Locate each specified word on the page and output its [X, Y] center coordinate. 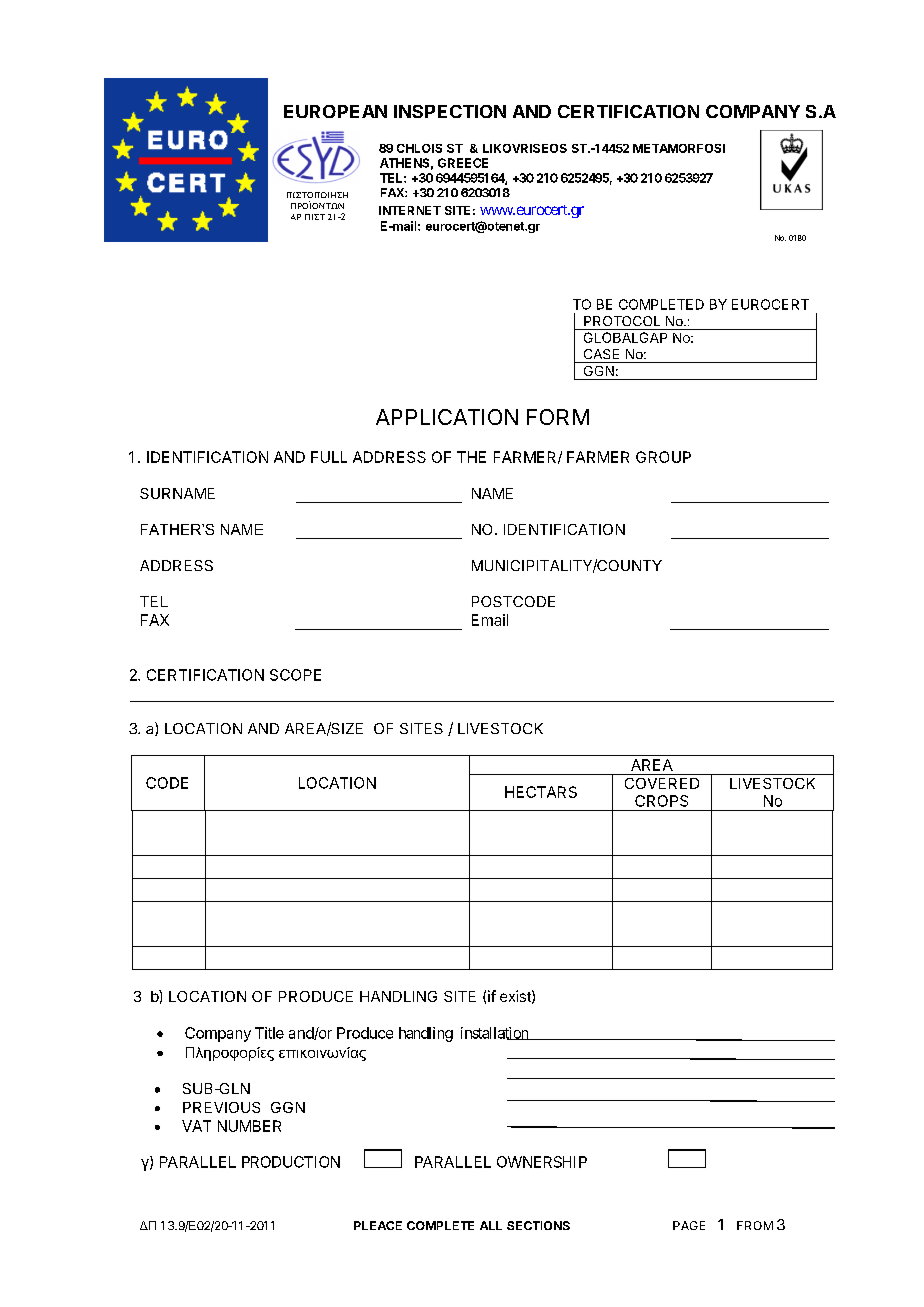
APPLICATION [447, 417]
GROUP [663, 457]
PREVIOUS [221, 1107]
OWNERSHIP [542, 1162]
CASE [601, 354]
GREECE [463, 163]
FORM [558, 417]
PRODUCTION [291, 1162]
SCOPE [295, 675]
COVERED [662, 783]
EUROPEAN [335, 111]
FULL [329, 457]
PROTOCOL [622, 321]
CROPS [661, 801]
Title [269, 1033]
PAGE [689, 1225]
